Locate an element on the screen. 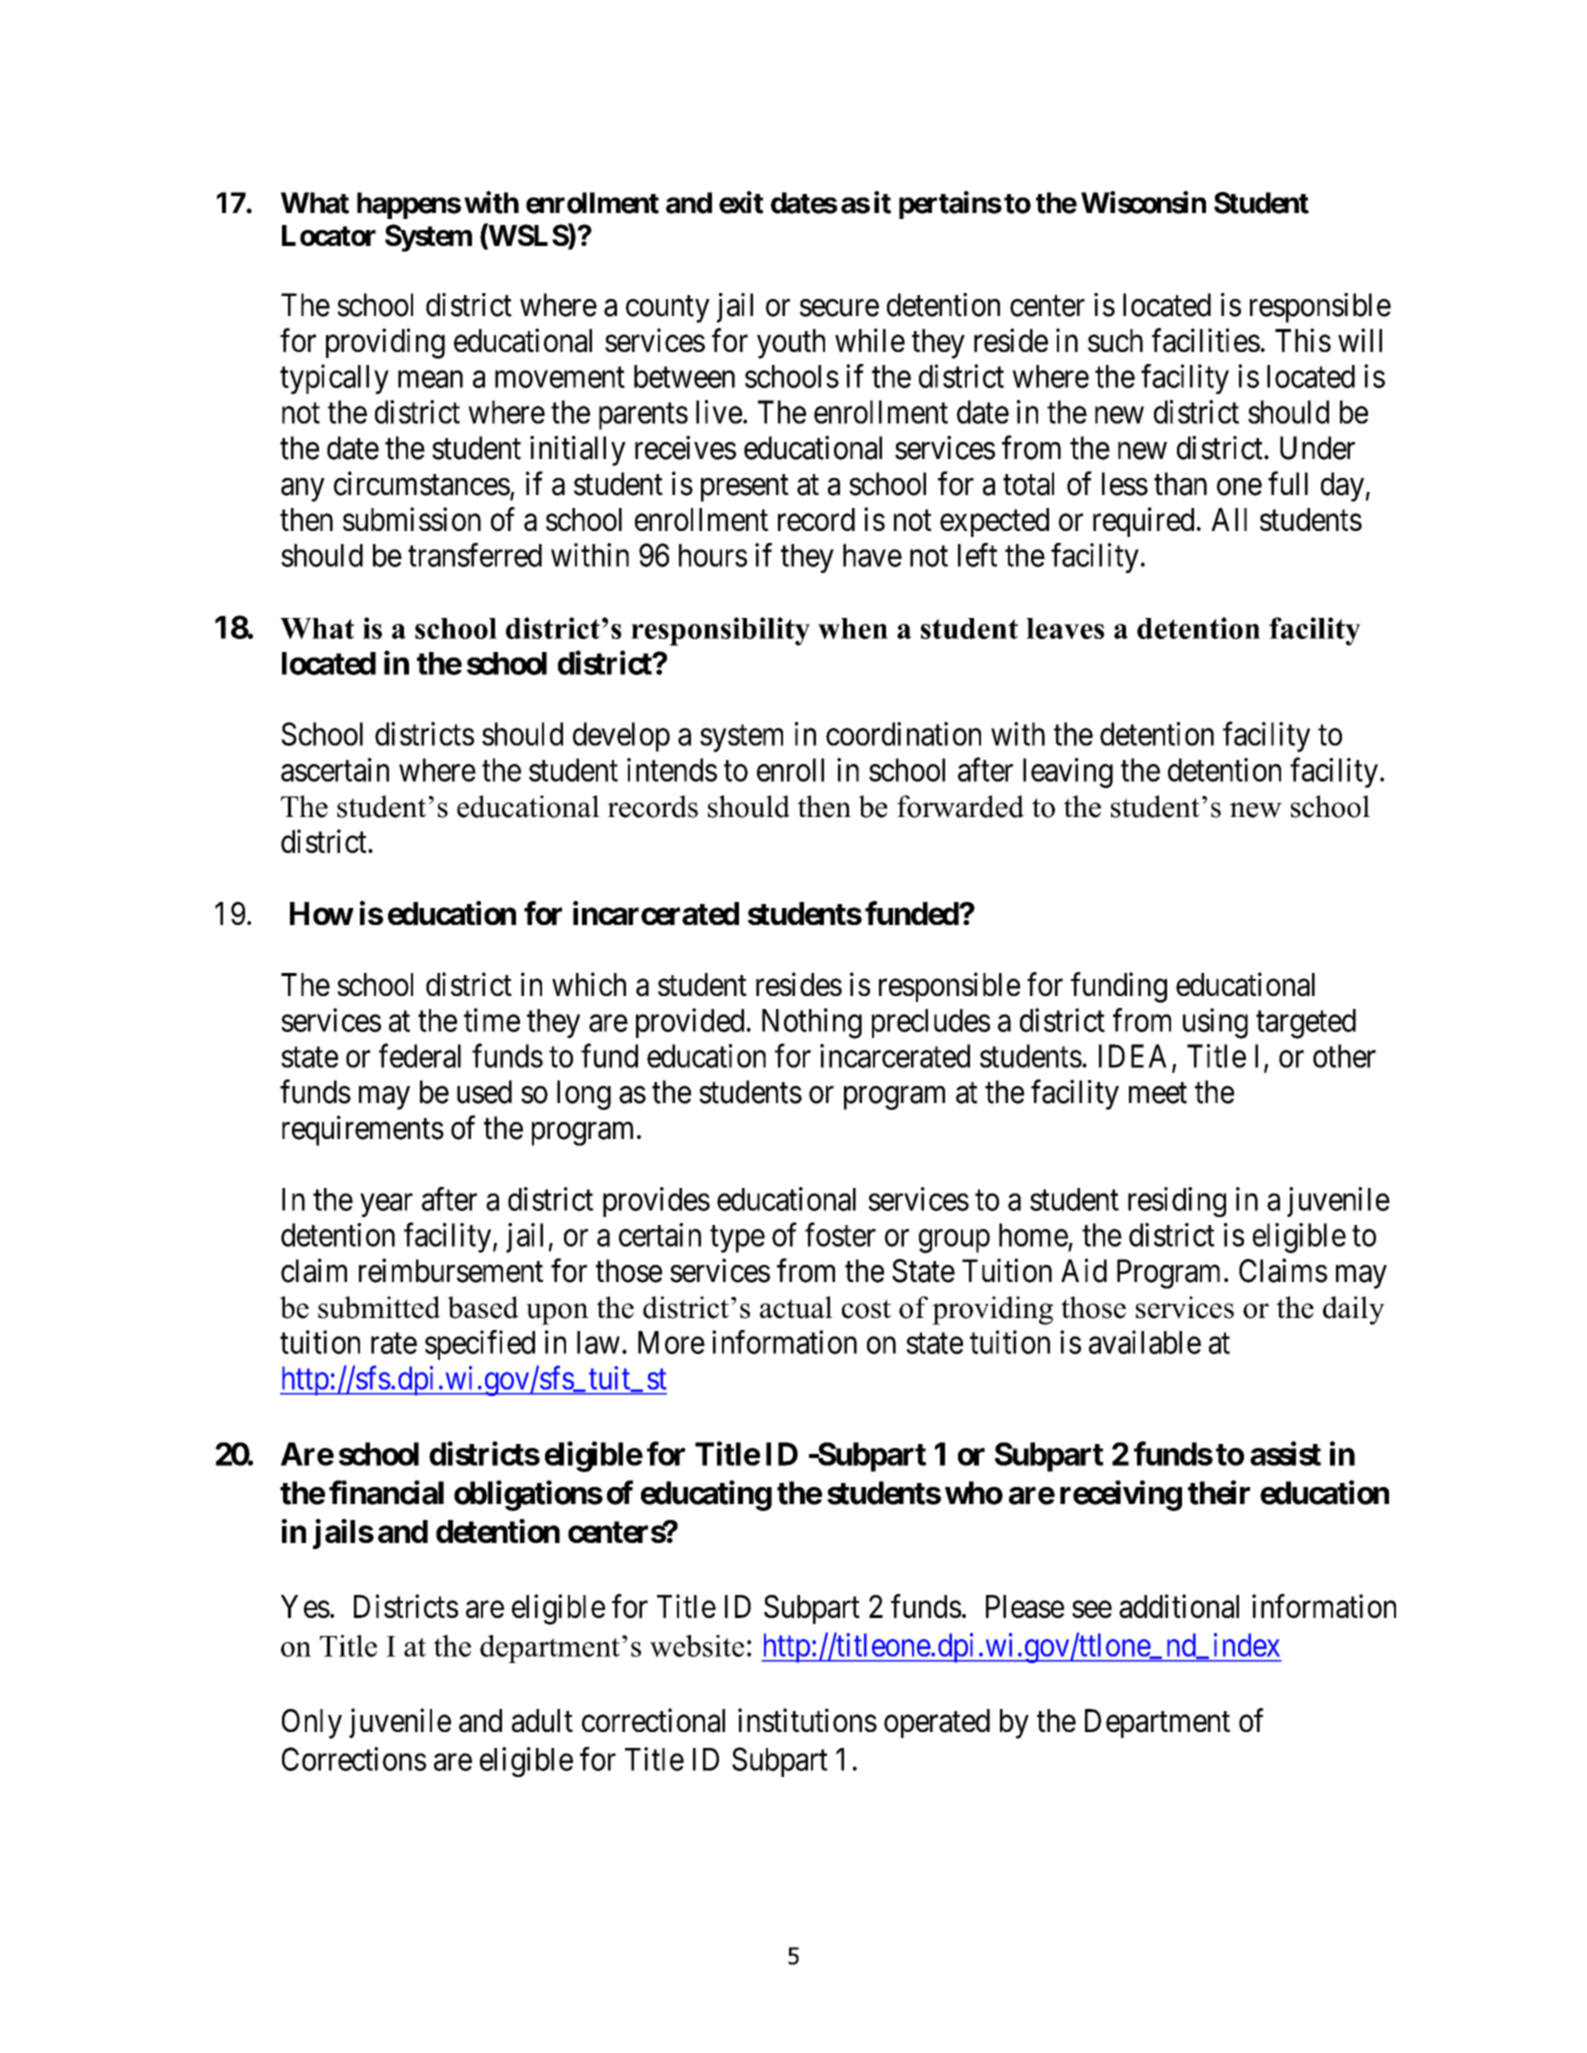 Image resolution: width=1587 pixels, height=2053 pixels. additional is located at coordinates (1179, 1606).
